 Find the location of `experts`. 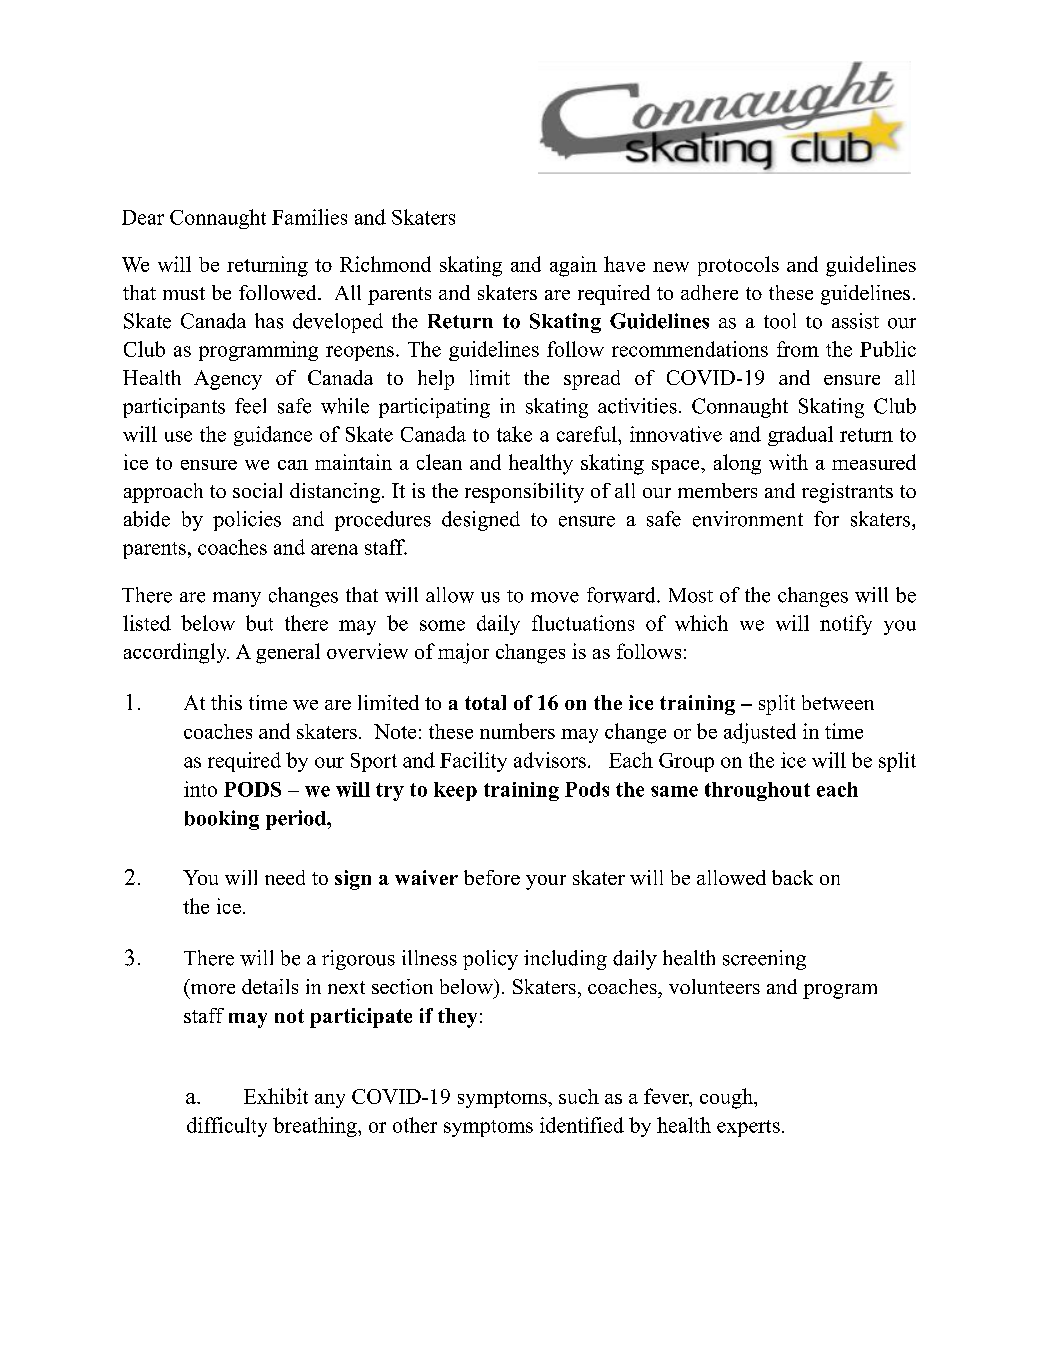

experts is located at coordinates (748, 1128).
